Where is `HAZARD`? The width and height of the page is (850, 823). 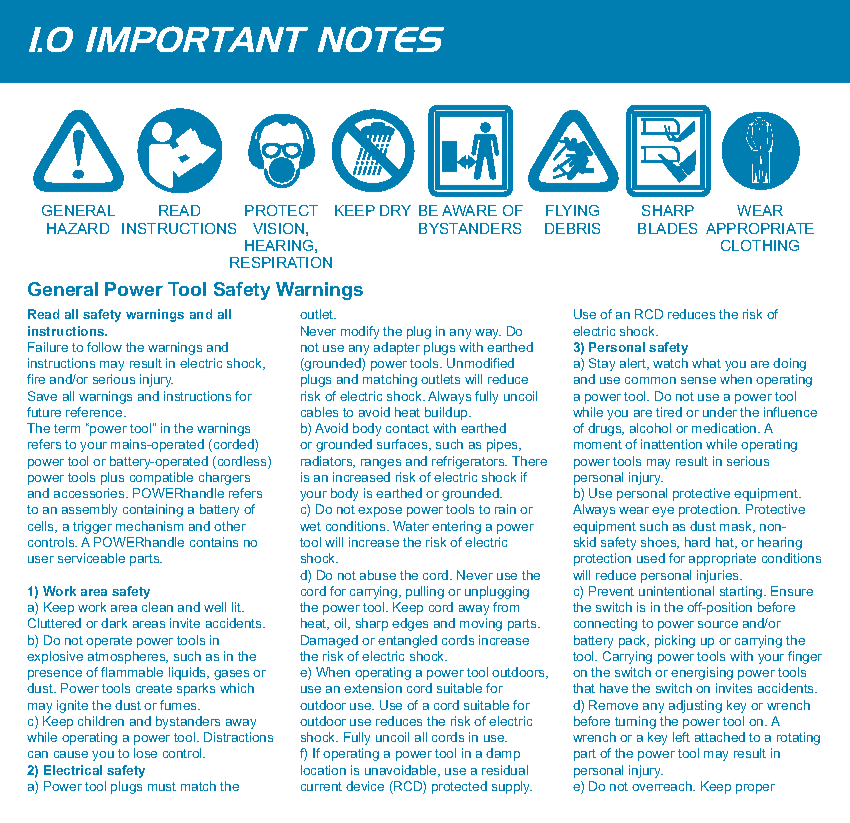 HAZARD is located at coordinates (78, 228).
